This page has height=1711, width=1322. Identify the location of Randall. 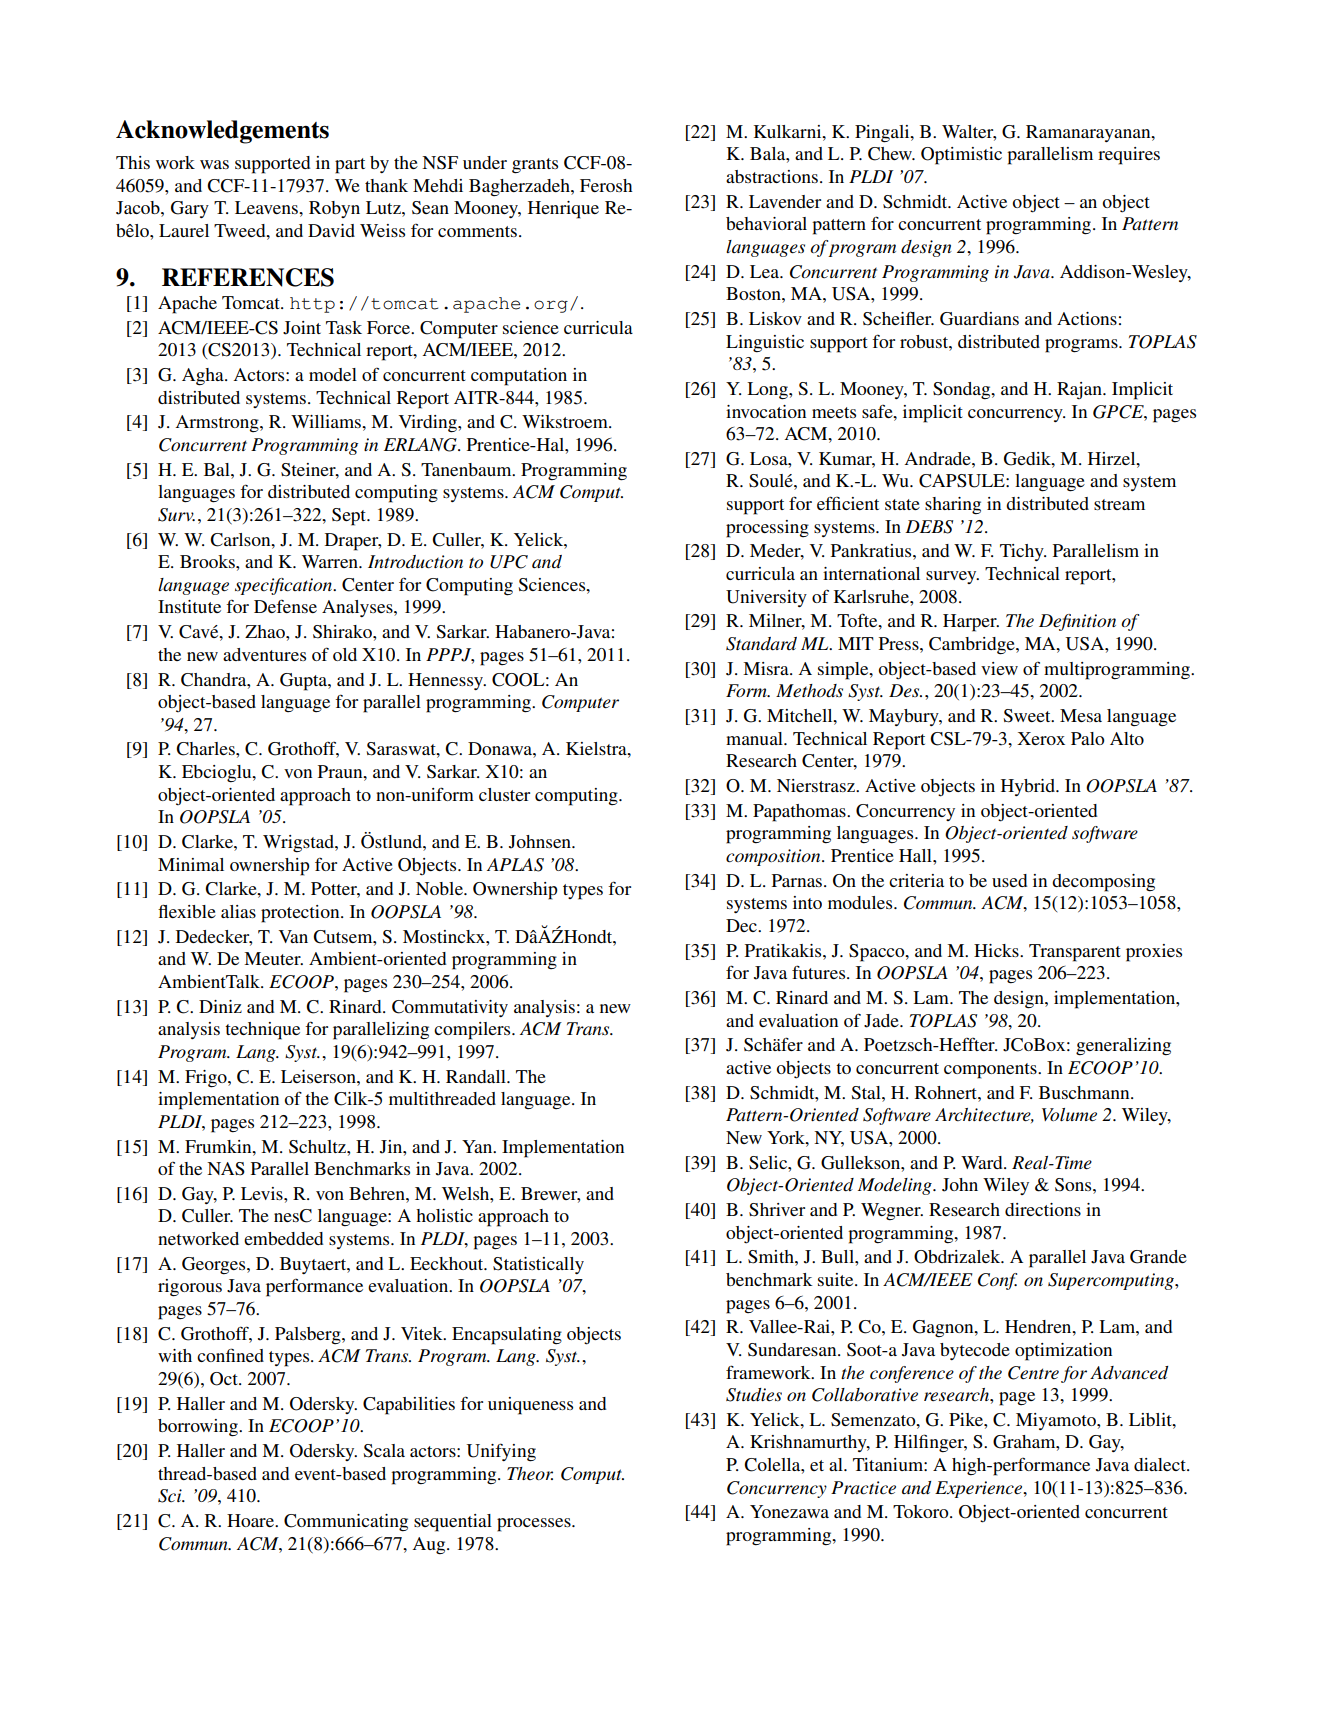
(477, 1076).
